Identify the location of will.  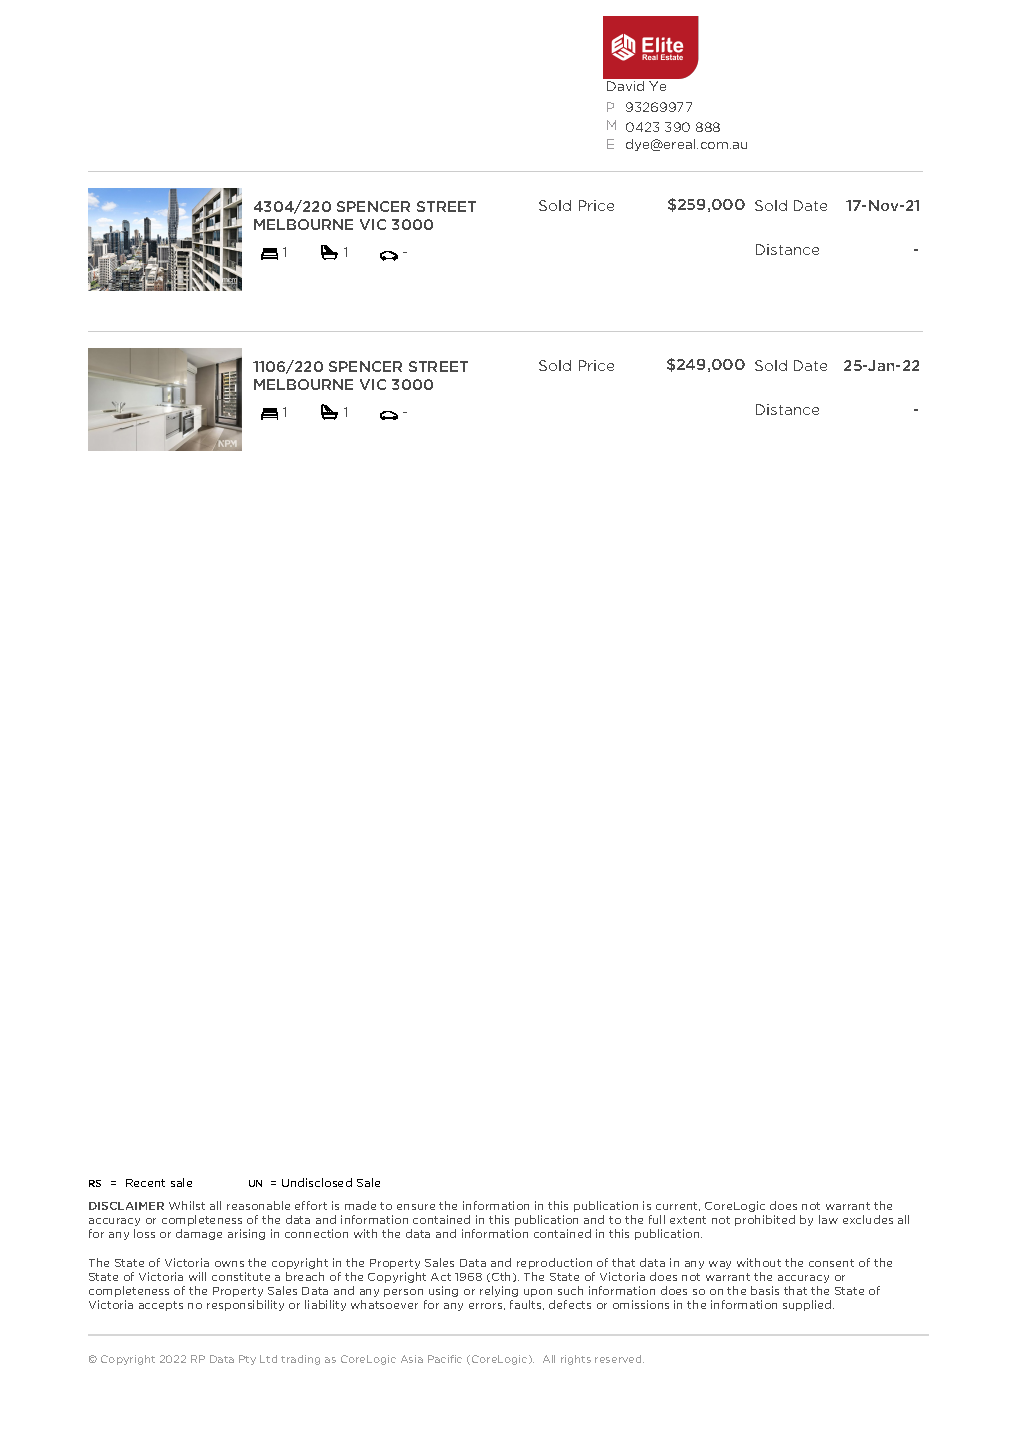
(197, 1276).
